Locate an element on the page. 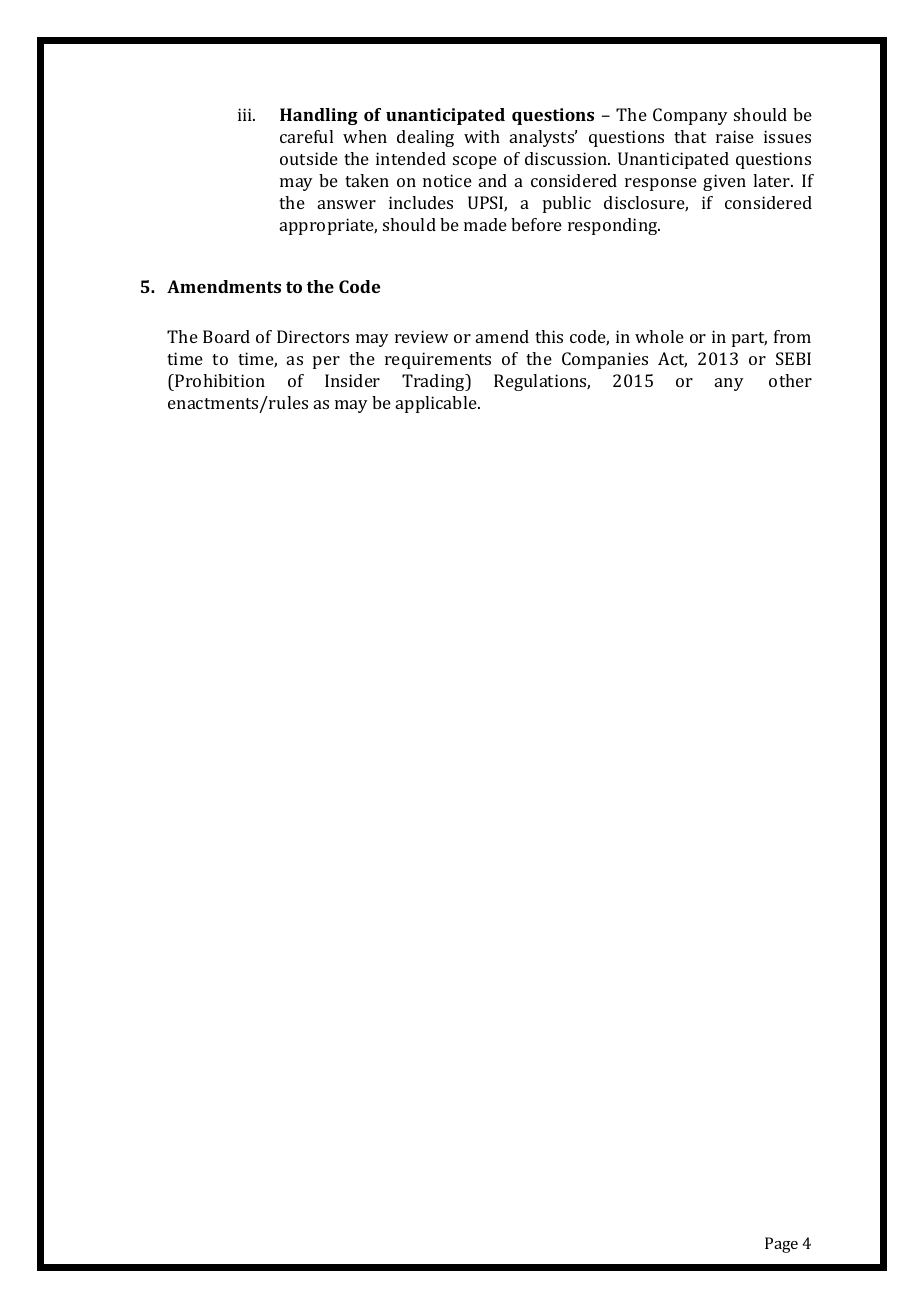  other is located at coordinates (790, 380).
